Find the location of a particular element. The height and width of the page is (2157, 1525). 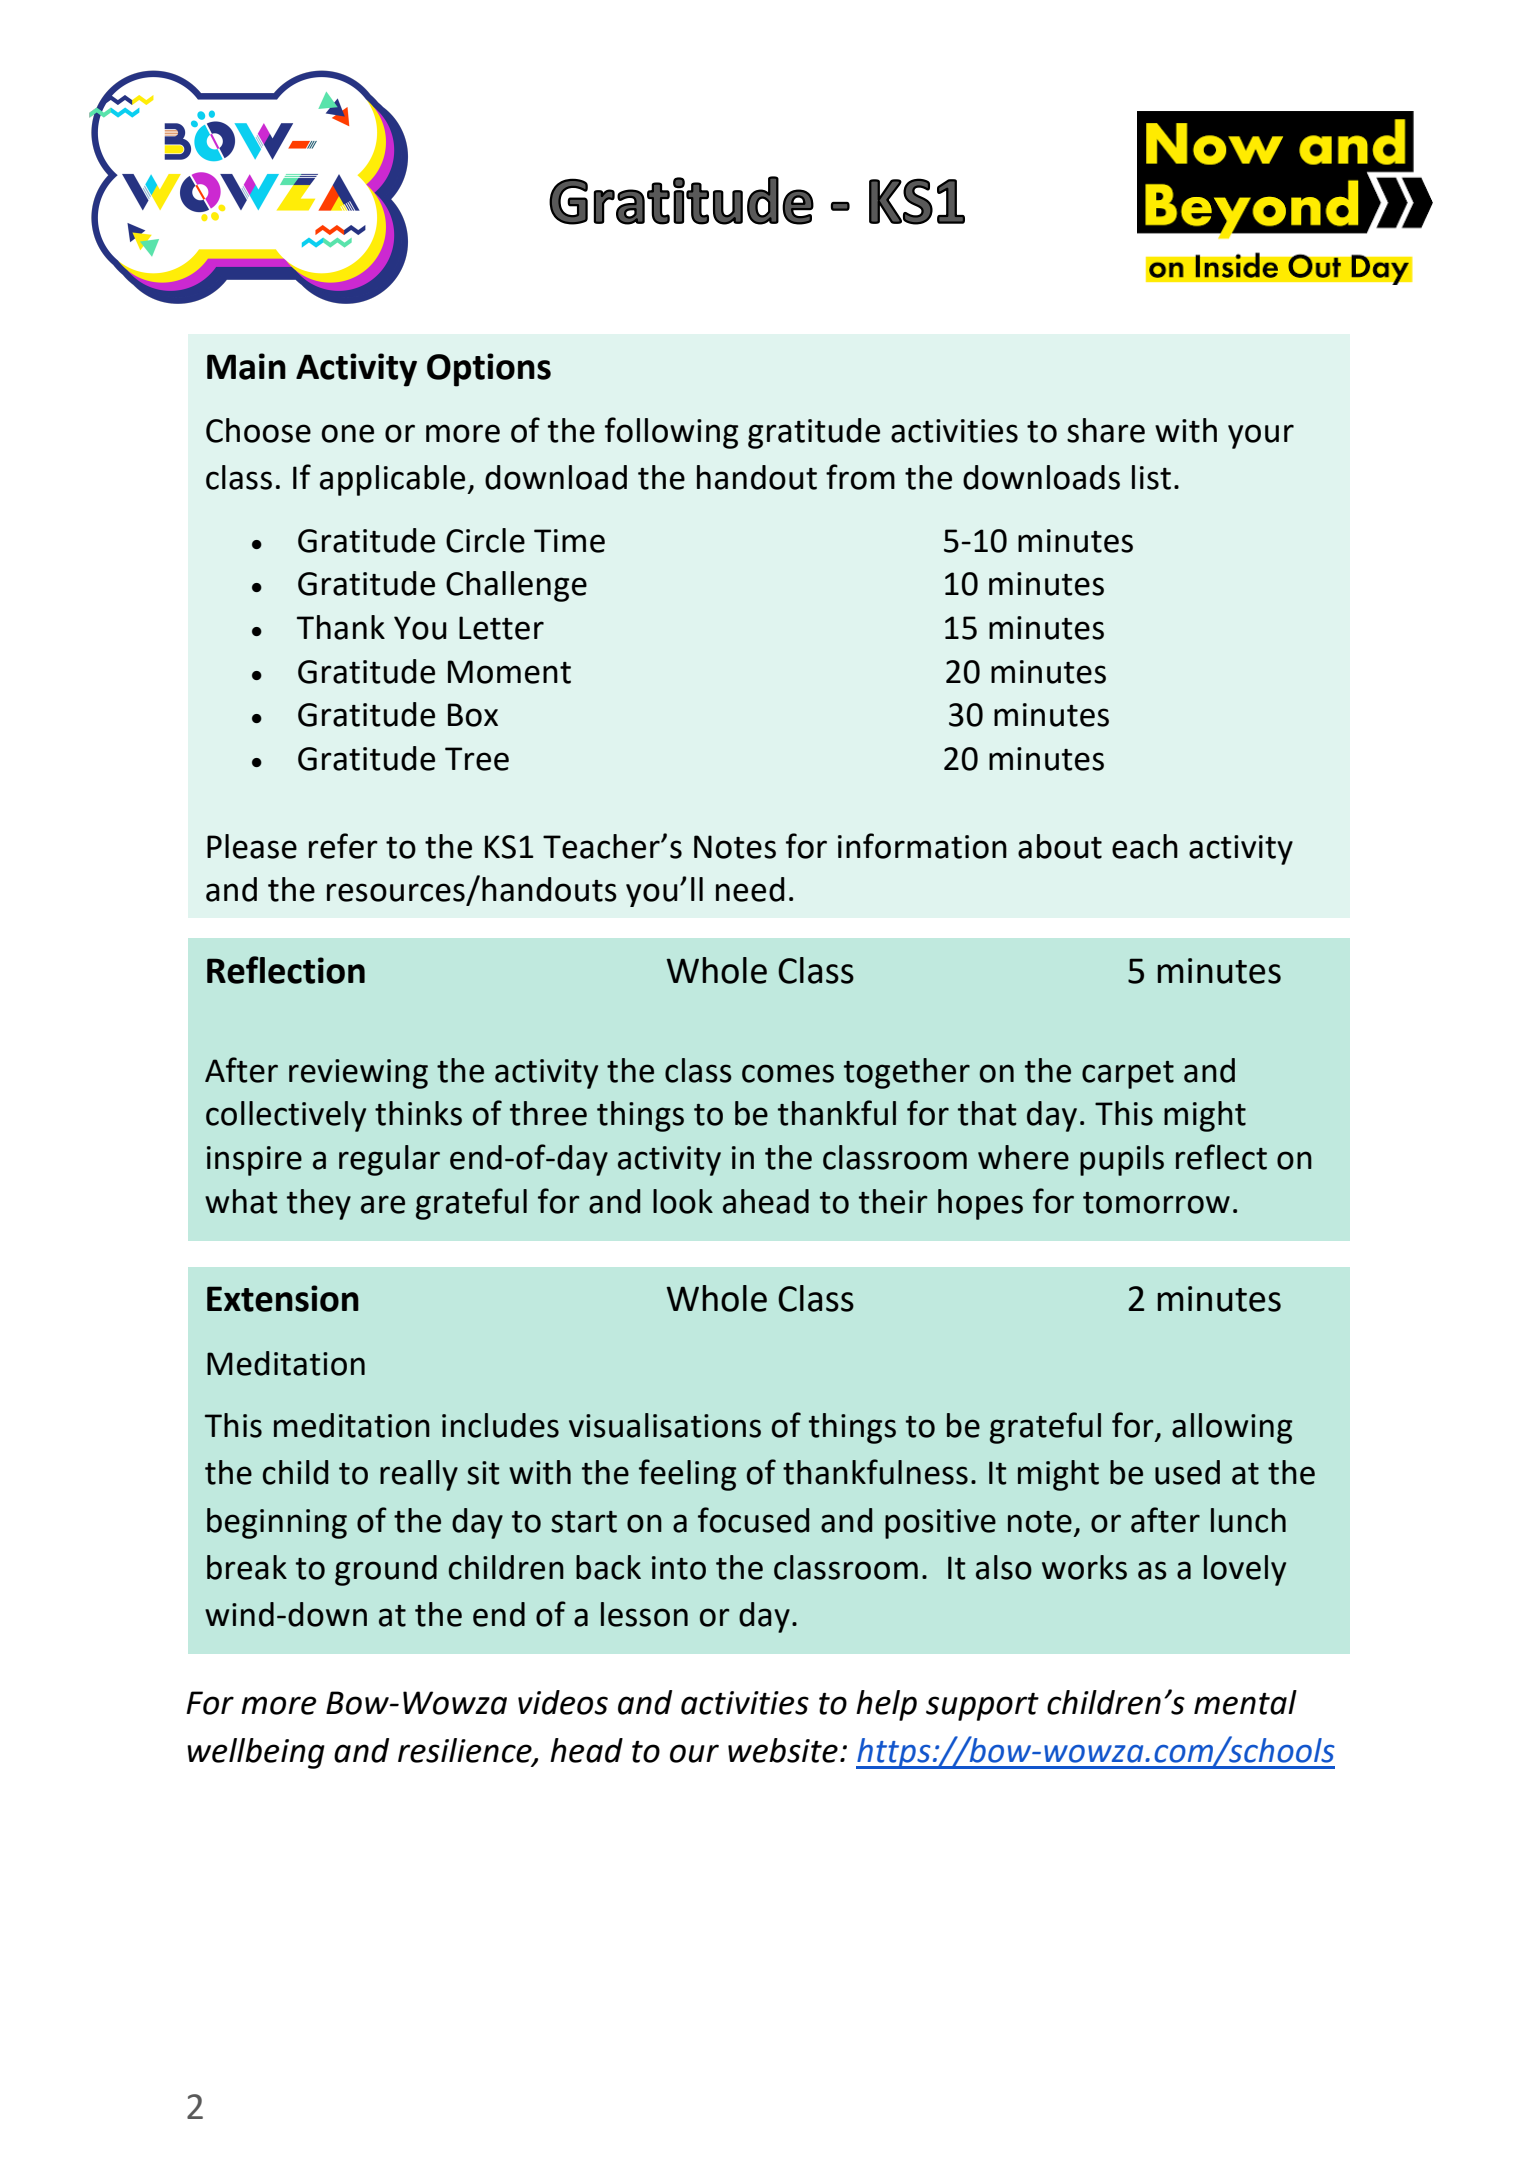

tomorrow is located at coordinates (1156, 1203).
